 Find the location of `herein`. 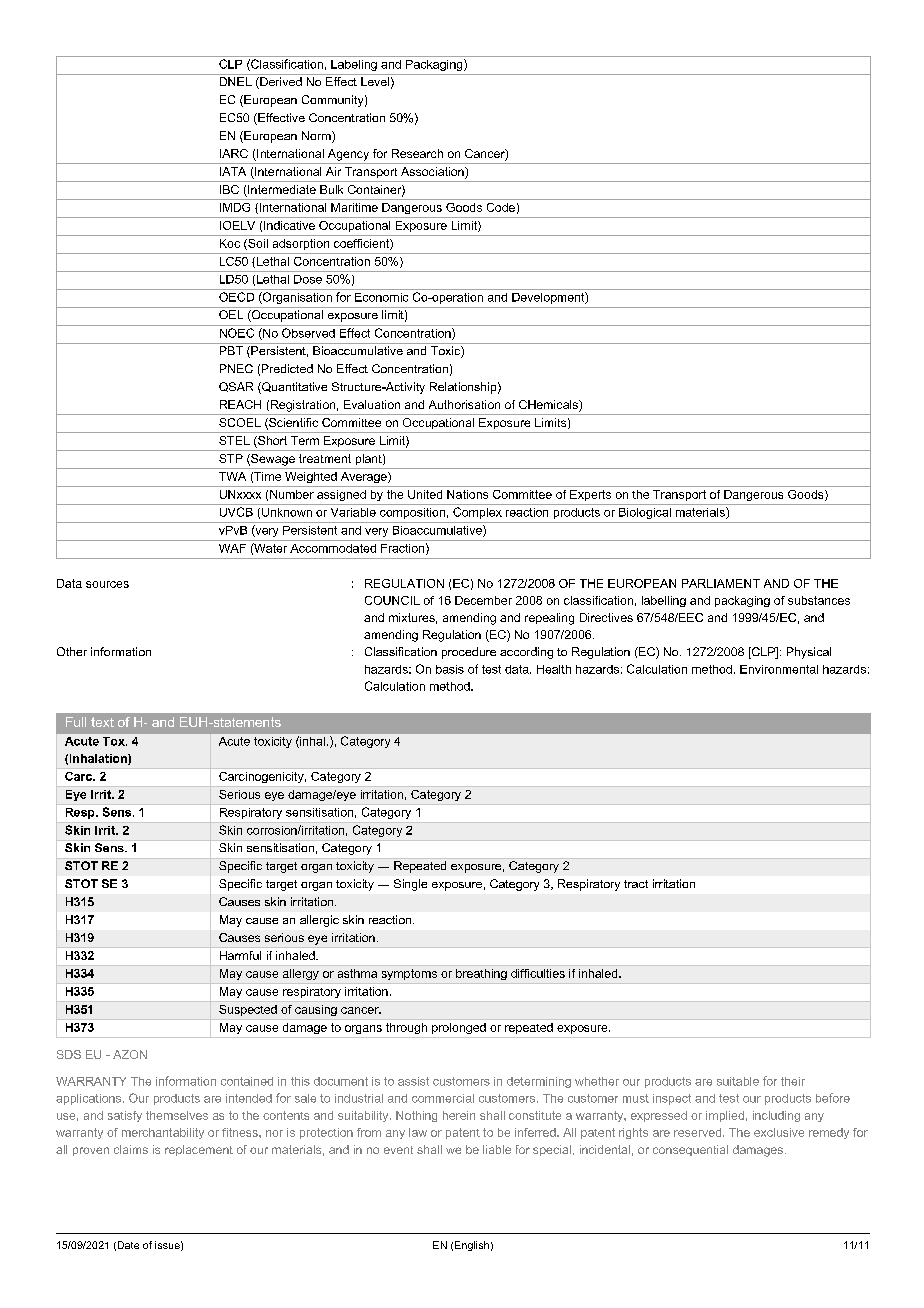

herein is located at coordinates (459, 1115).
